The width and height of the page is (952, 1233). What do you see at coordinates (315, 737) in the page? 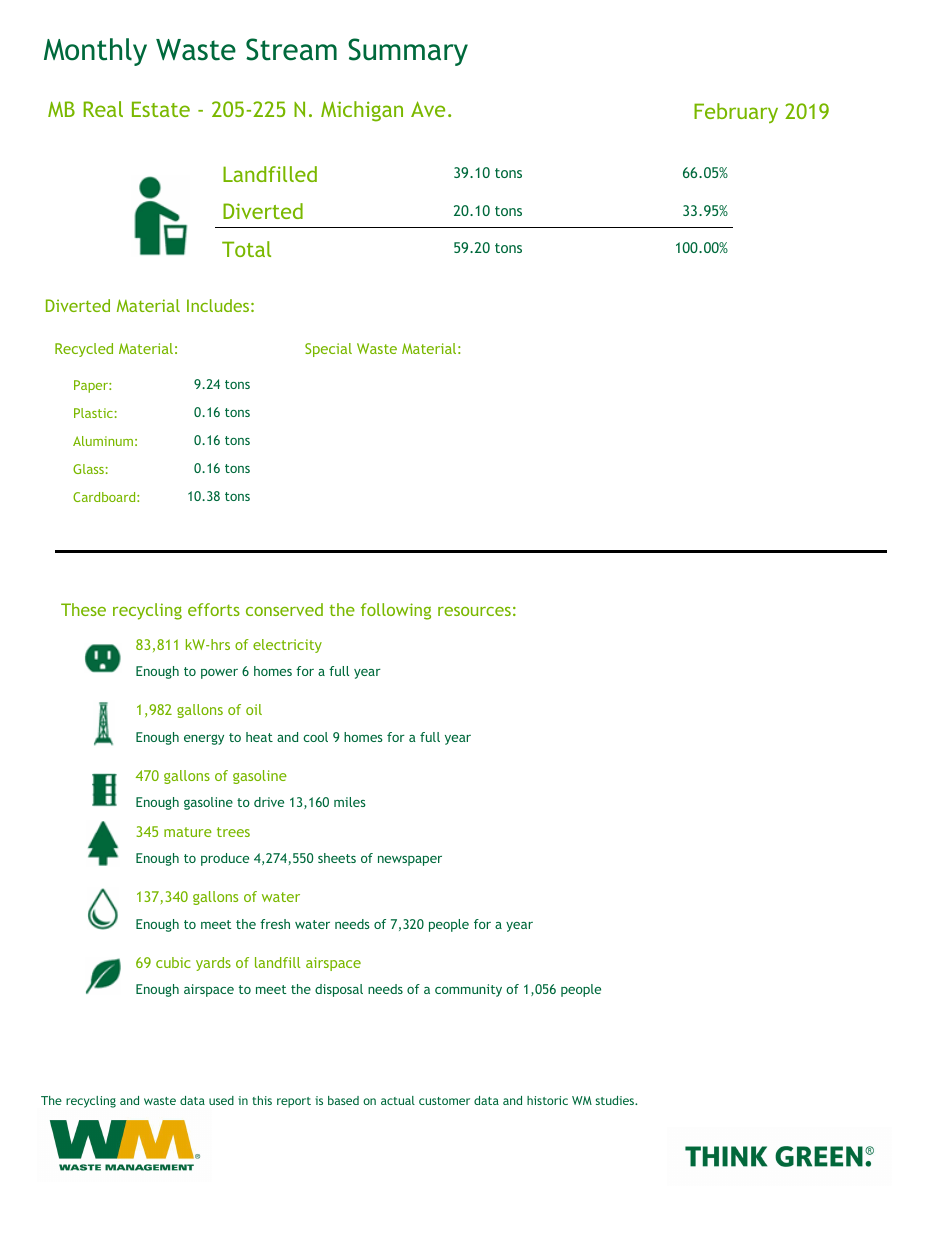
I see `cool` at bounding box center [315, 737].
